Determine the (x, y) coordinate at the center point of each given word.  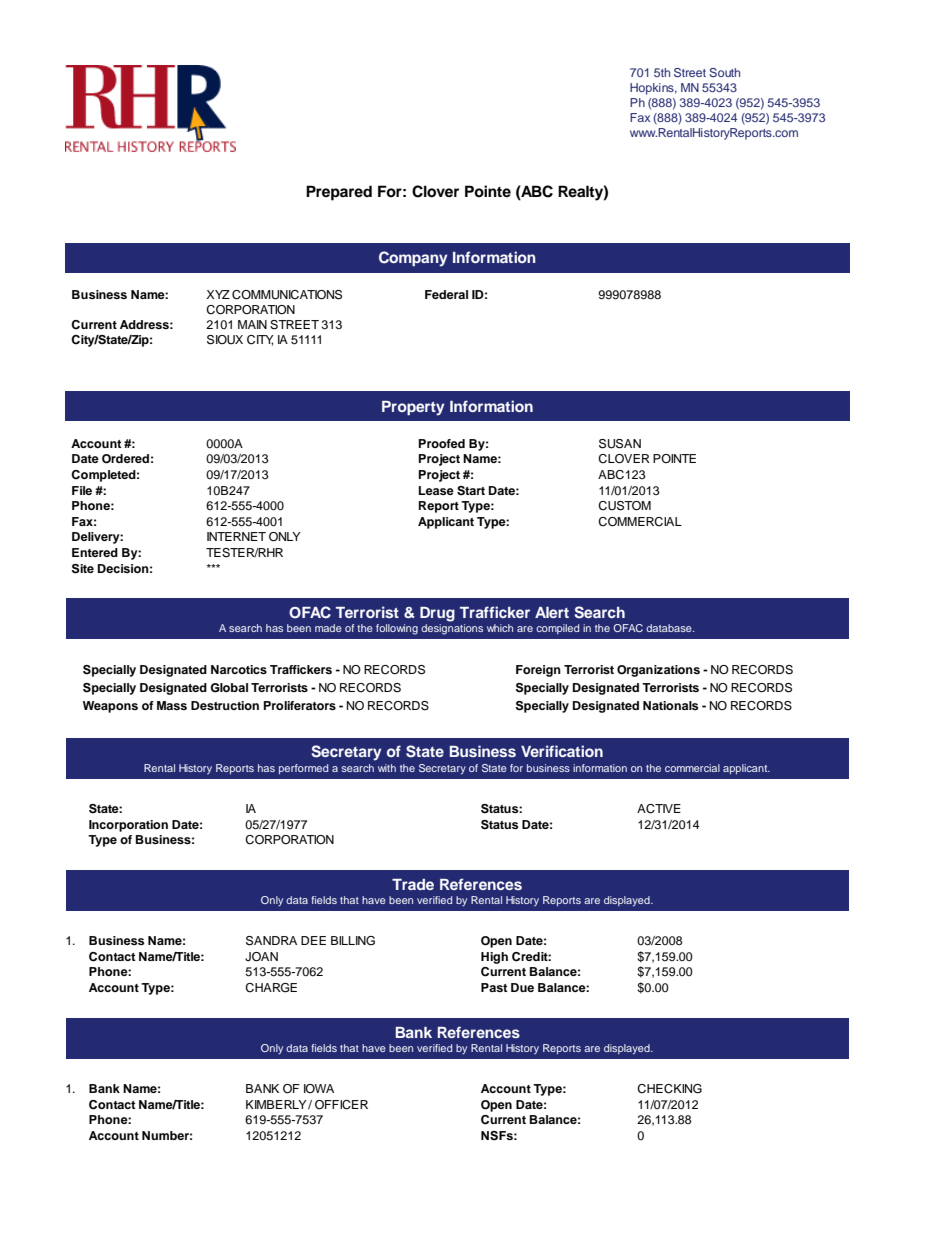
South (724, 72)
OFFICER (341, 1105)
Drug (437, 614)
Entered (95, 552)
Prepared (339, 193)
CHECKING (669, 1089)
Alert (552, 612)
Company (413, 259)
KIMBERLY (277, 1104)
